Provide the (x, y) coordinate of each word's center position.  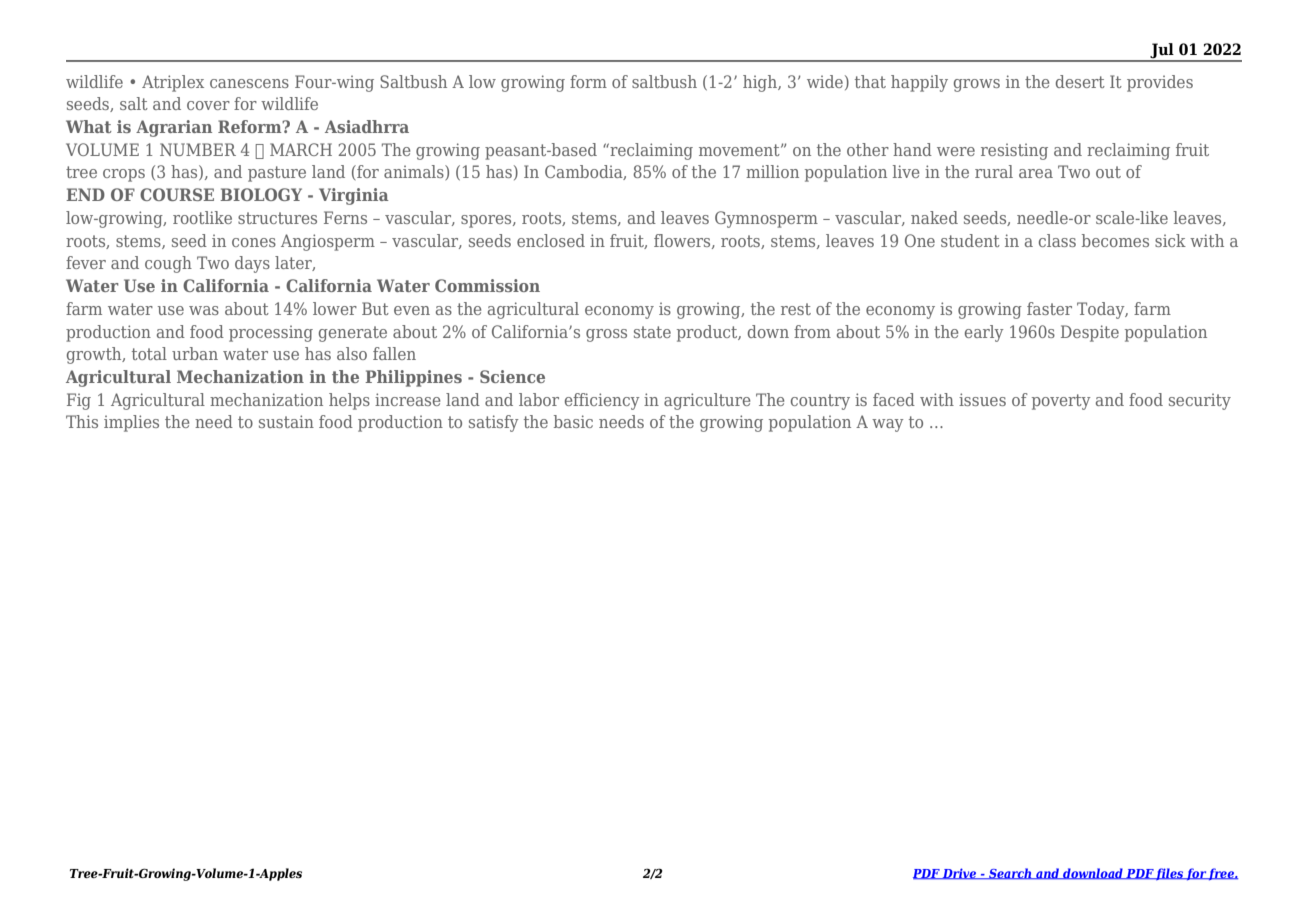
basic (573, 421)
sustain (286, 421)
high (761, 83)
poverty (1061, 402)
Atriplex (173, 83)
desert (1080, 81)
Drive (960, 874)
